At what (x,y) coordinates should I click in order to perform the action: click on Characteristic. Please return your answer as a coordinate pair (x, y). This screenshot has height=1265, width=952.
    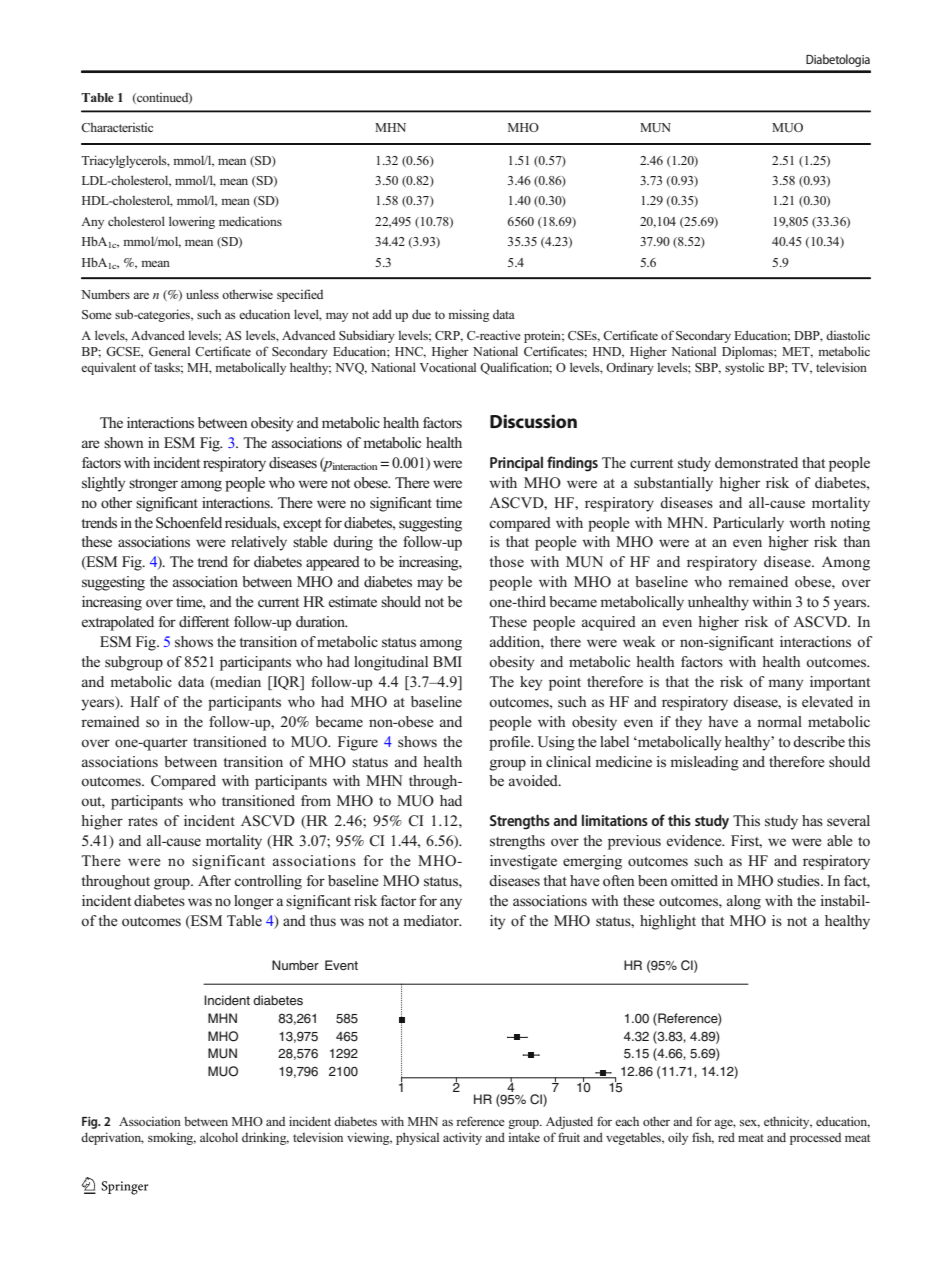
    Looking at the image, I should click on (117, 127).
